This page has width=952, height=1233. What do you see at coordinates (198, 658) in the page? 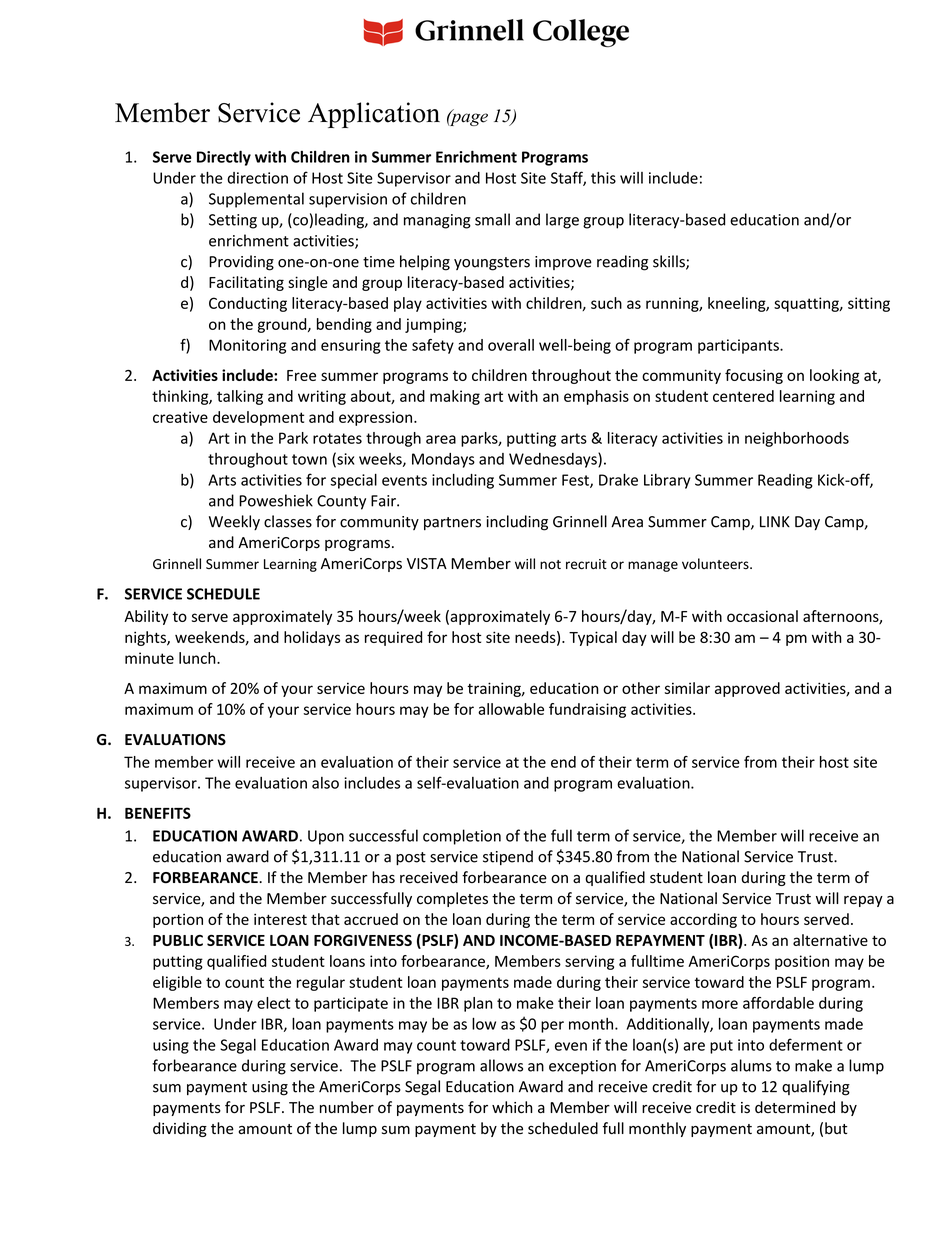
I see `lunch` at bounding box center [198, 658].
